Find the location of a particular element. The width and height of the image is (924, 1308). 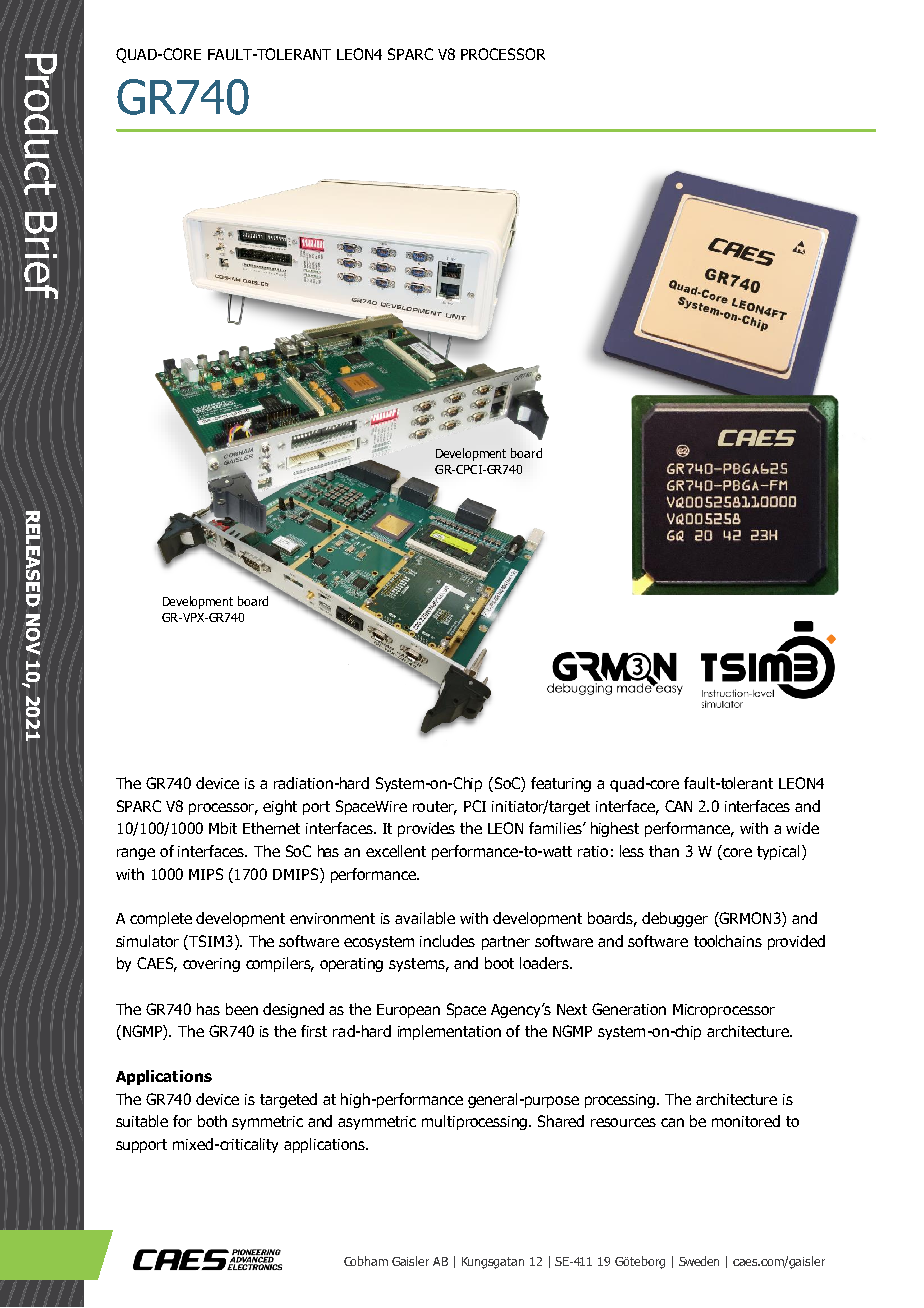

eight is located at coordinates (280, 807).
